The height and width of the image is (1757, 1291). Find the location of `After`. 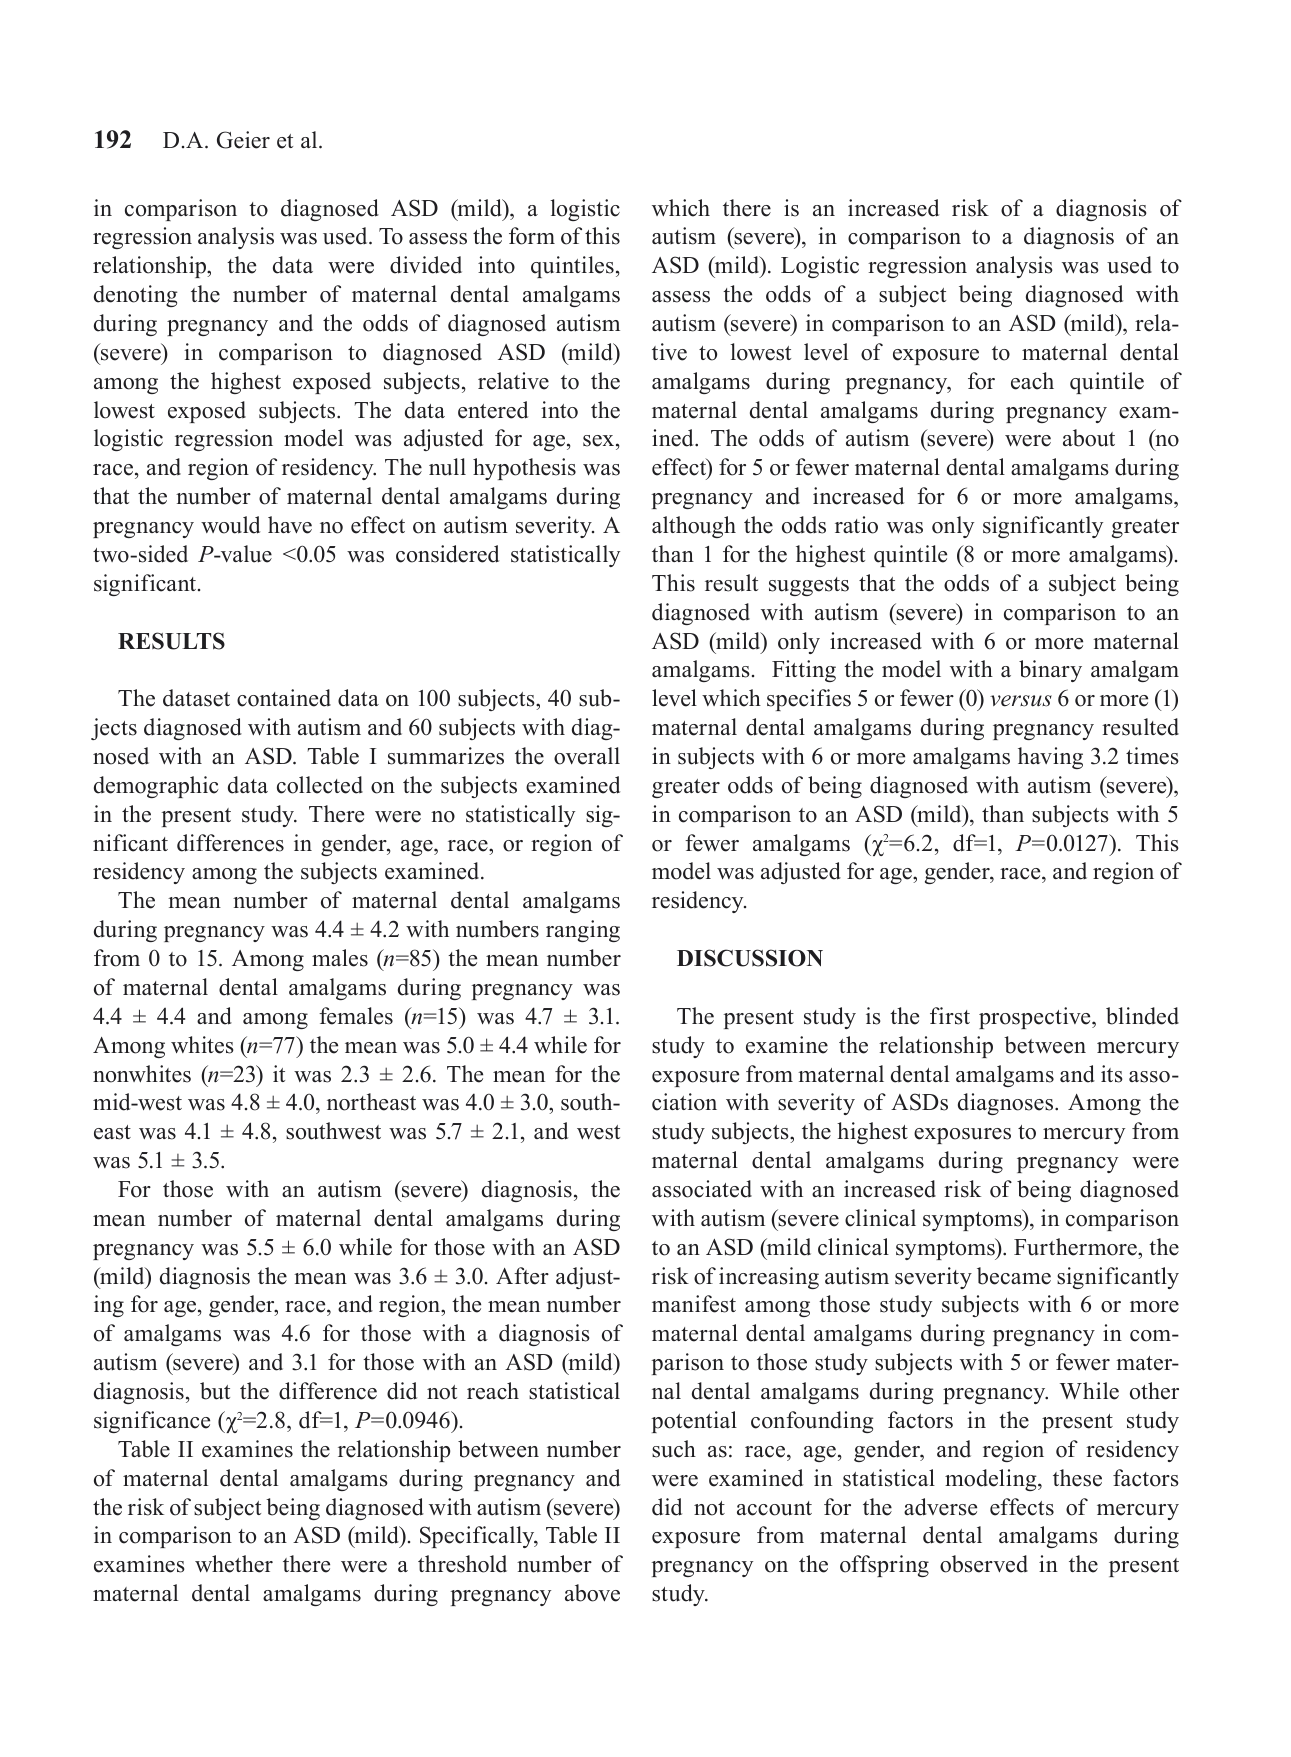

After is located at coordinates (522, 1276).
